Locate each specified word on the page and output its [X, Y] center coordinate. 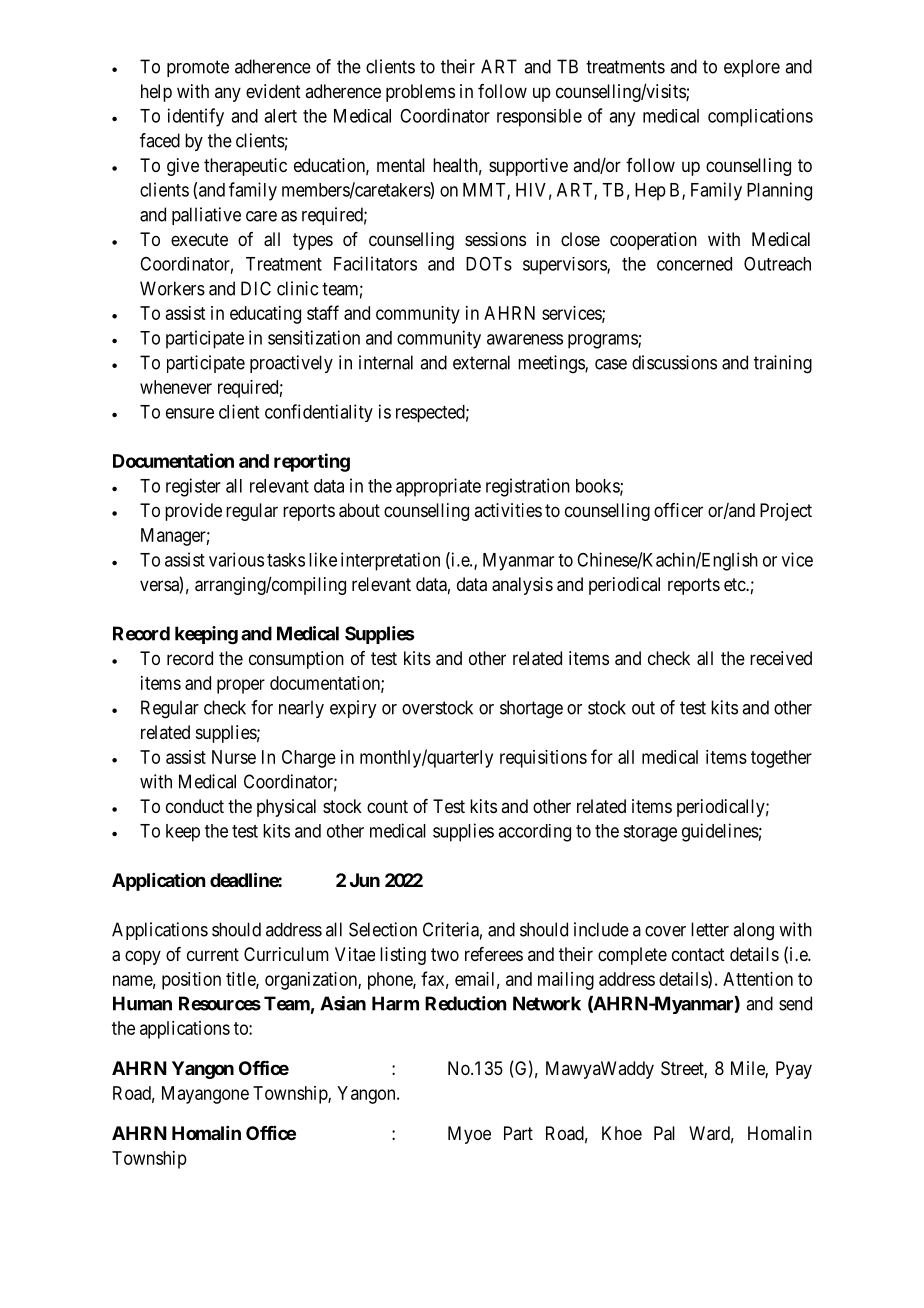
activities [508, 510]
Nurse [234, 757]
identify [196, 117]
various [236, 559]
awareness [525, 339]
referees [494, 954]
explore [752, 68]
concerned [694, 264]
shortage [531, 709]
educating [265, 315]
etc [735, 584]
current [213, 954]
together [781, 759]
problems [420, 93]
